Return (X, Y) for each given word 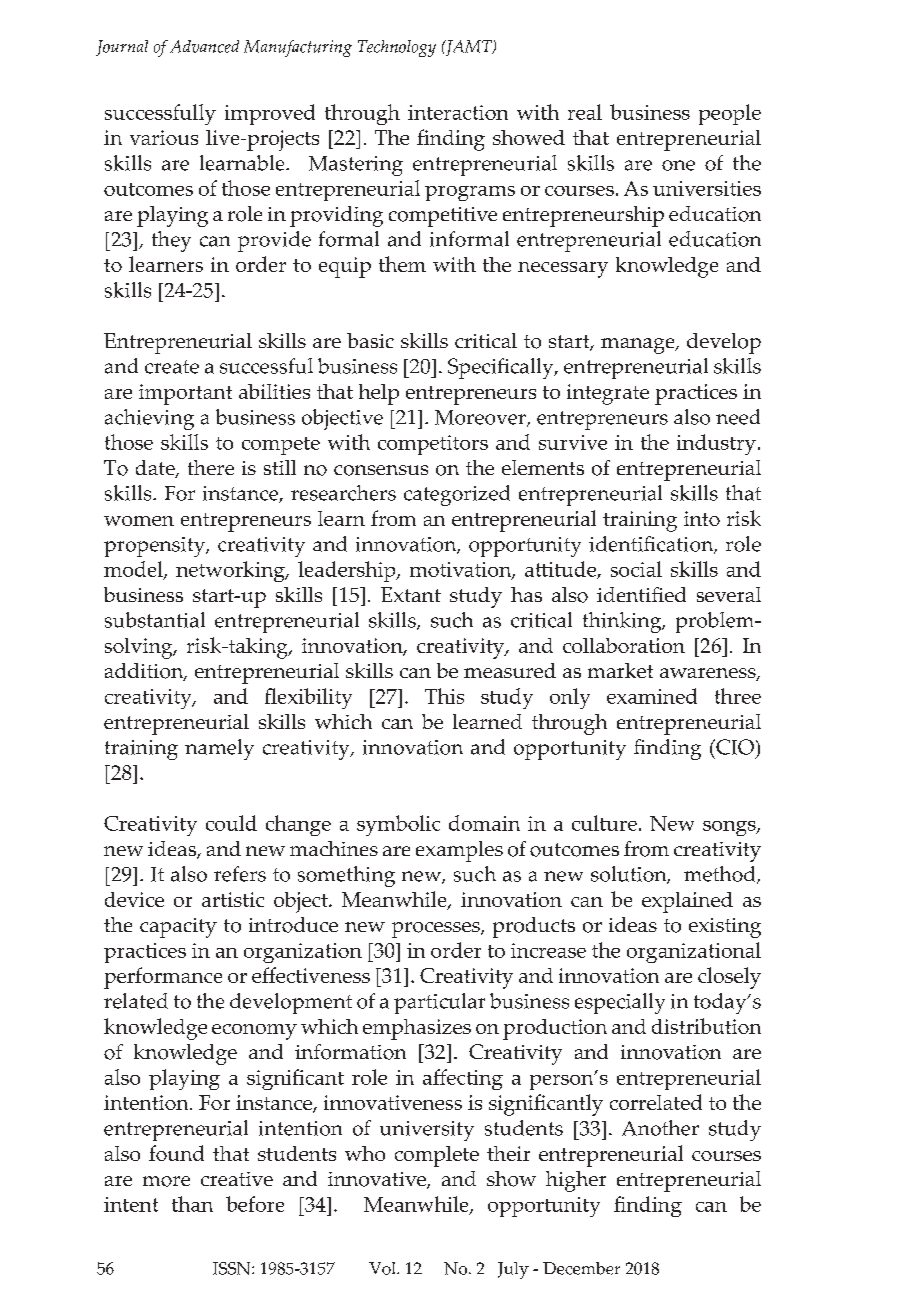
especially (620, 1003)
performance (163, 978)
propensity (155, 547)
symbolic (398, 825)
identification (652, 545)
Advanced (204, 46)
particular (439, 1003)
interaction (458, 112)
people (730, 114)
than (192, 1204)
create (172, 367)
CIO (734, 747)
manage (639, 346)
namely (219, 749)
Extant (411, 594)
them (402, 264)
